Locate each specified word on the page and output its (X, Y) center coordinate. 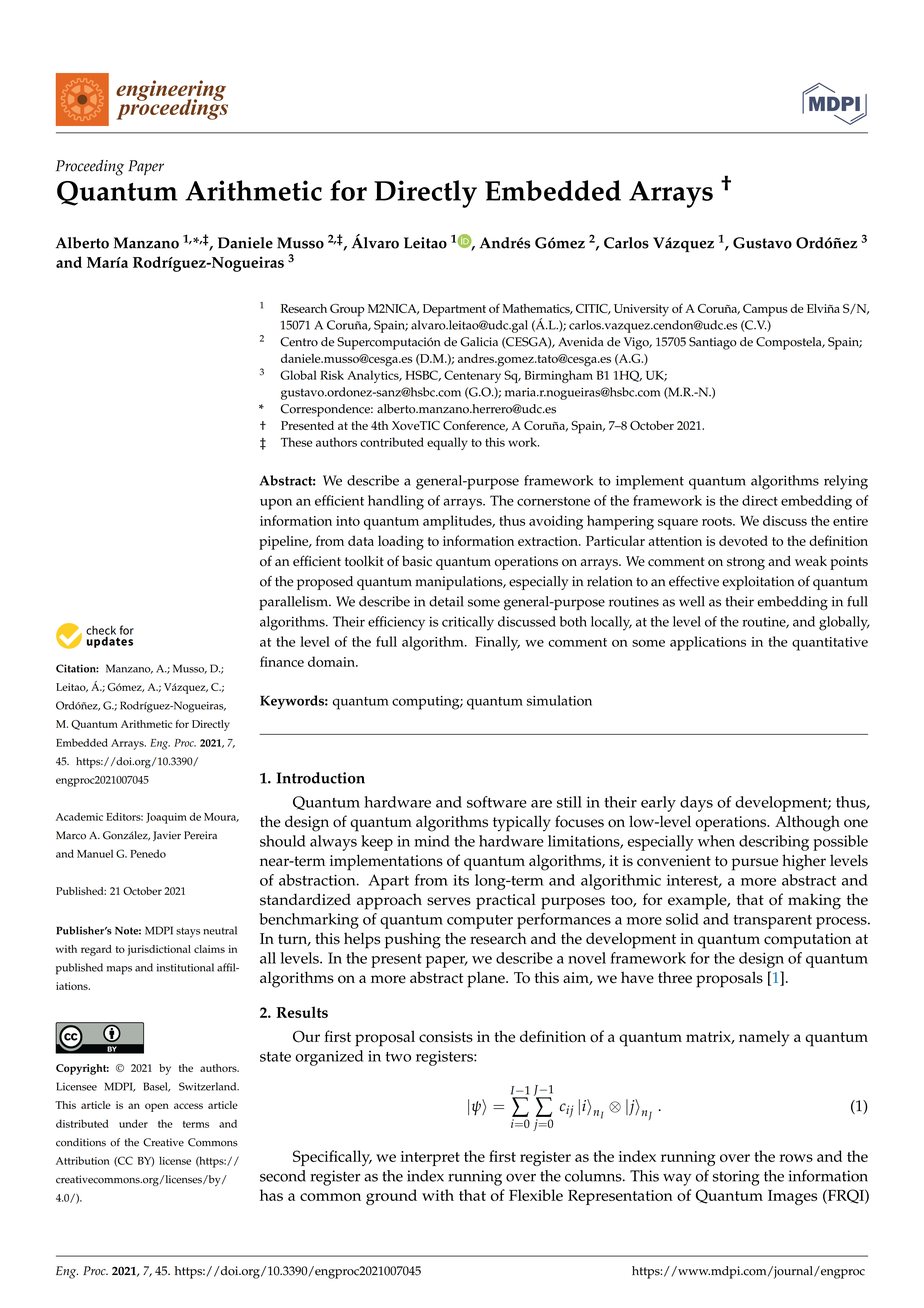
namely (764, 1039)
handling (396, 502)
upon (276, 504)
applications (708, 643)
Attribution (83, 1160)
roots (718, 521)
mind (432, 841)
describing (774, 843)
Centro (299, 342)
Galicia (479, 342)
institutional (185, 967)
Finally (497, 643)
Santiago (713, 343)
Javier (167, 836)
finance (282, 661)
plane (487, 980)
